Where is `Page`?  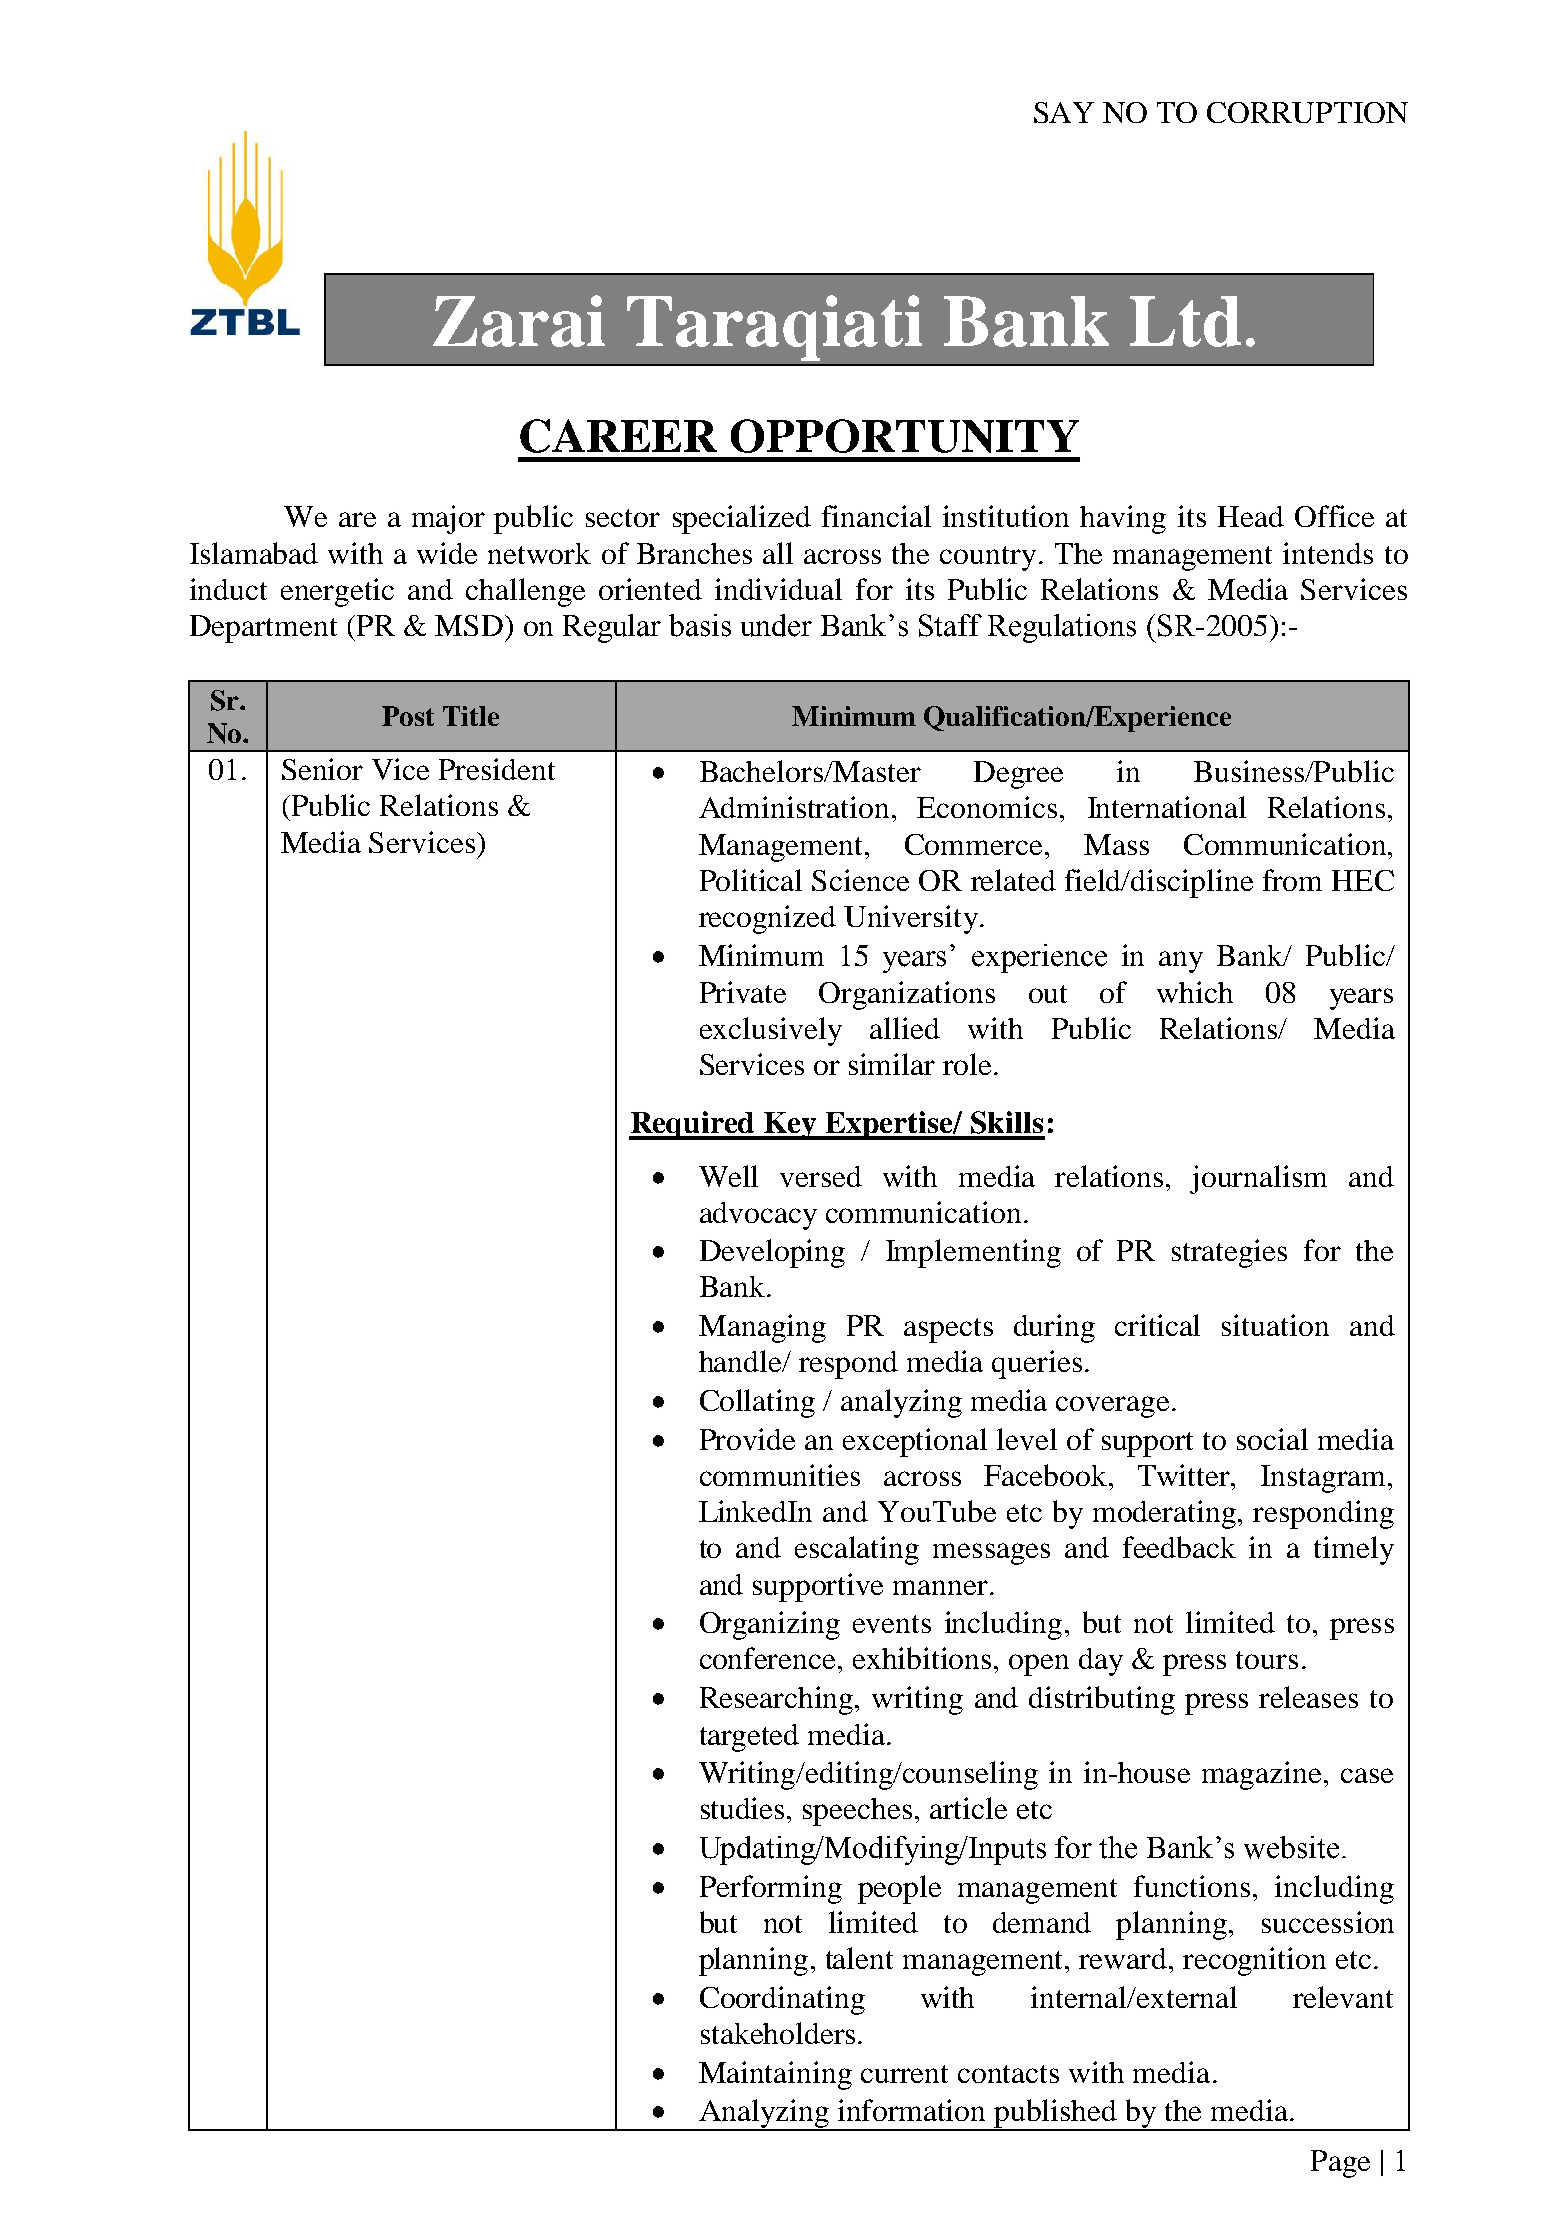 Page is located at coordinates (1340, 2164).
